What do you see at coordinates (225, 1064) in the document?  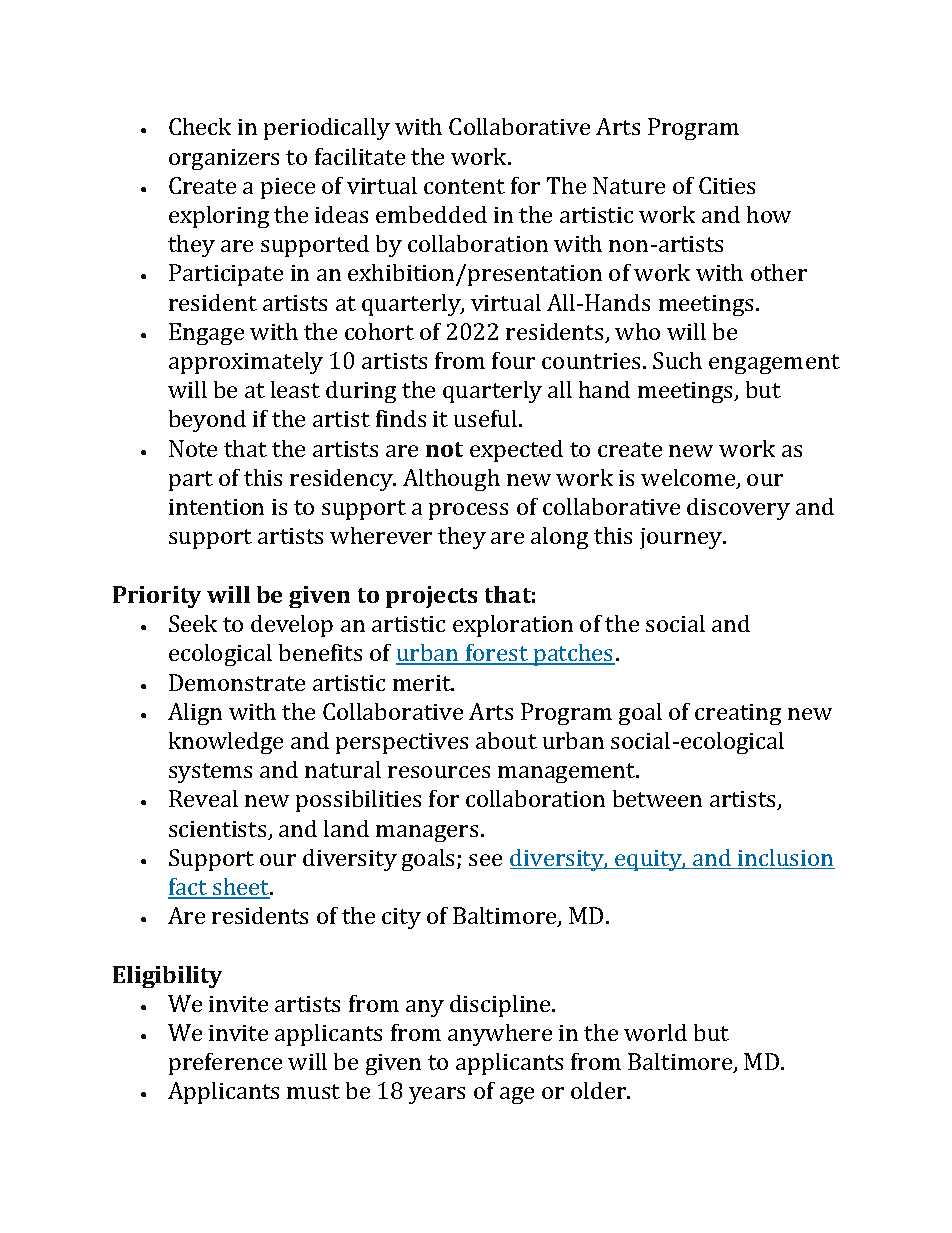 I see `preference` at bounding box center [225, 1064].
